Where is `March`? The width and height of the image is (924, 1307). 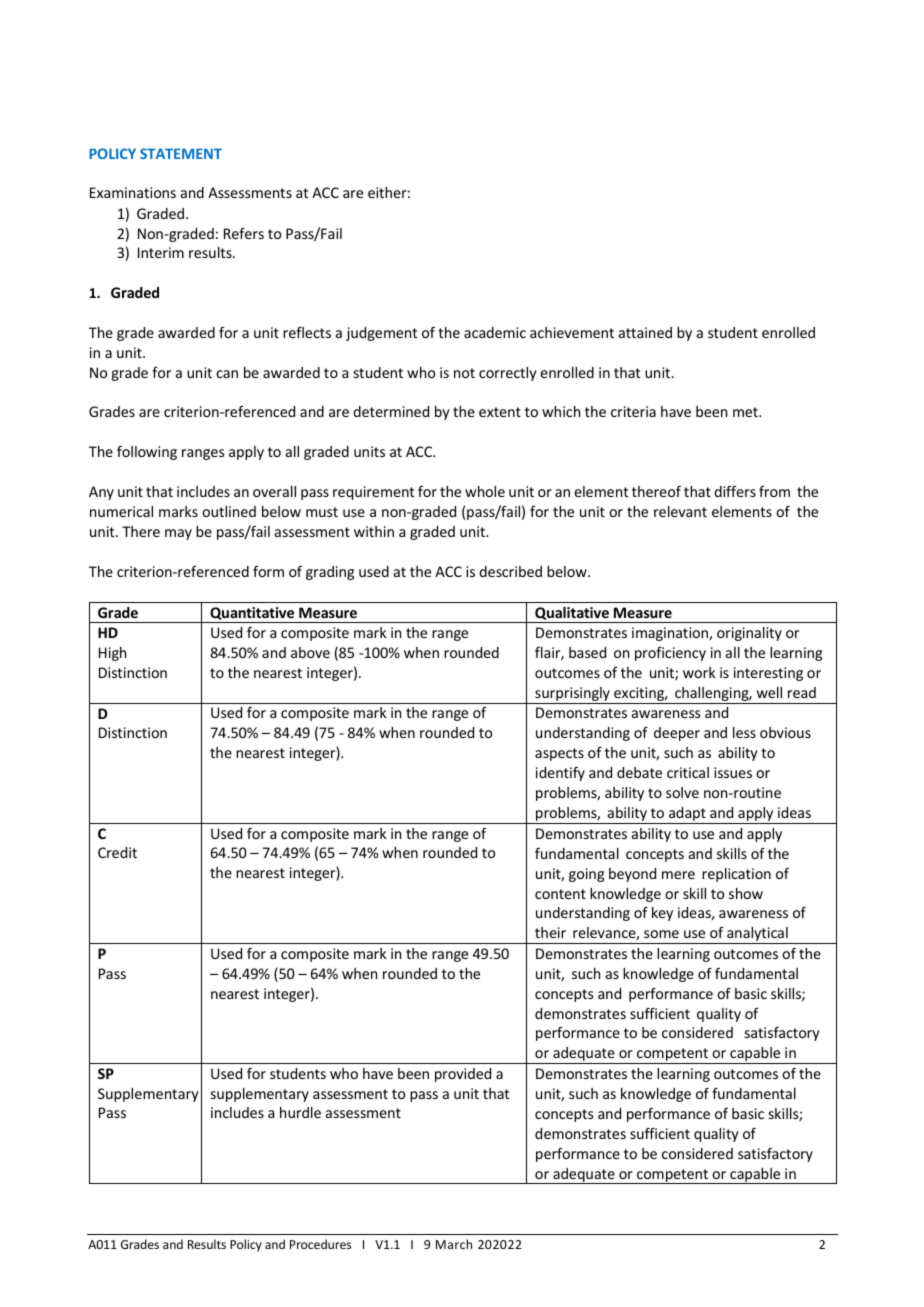 March is located at coordinates (454, 1244).
